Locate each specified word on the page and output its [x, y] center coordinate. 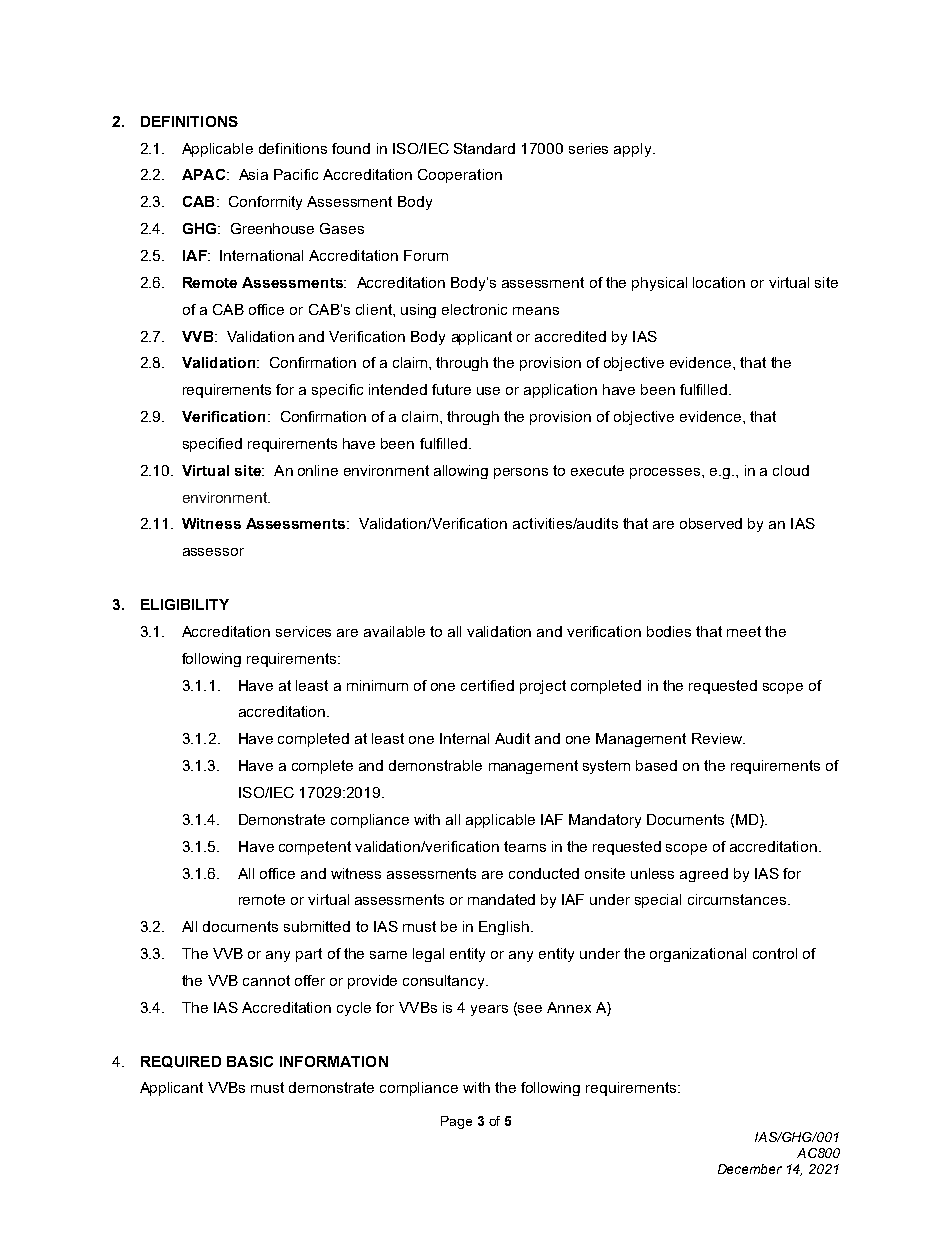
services [303, 631]
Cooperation [460, 176]
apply [634, 150]
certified [487, 685]
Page [456, 1122]
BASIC [250, 1061]
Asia [253, 174]
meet [744, 631]
